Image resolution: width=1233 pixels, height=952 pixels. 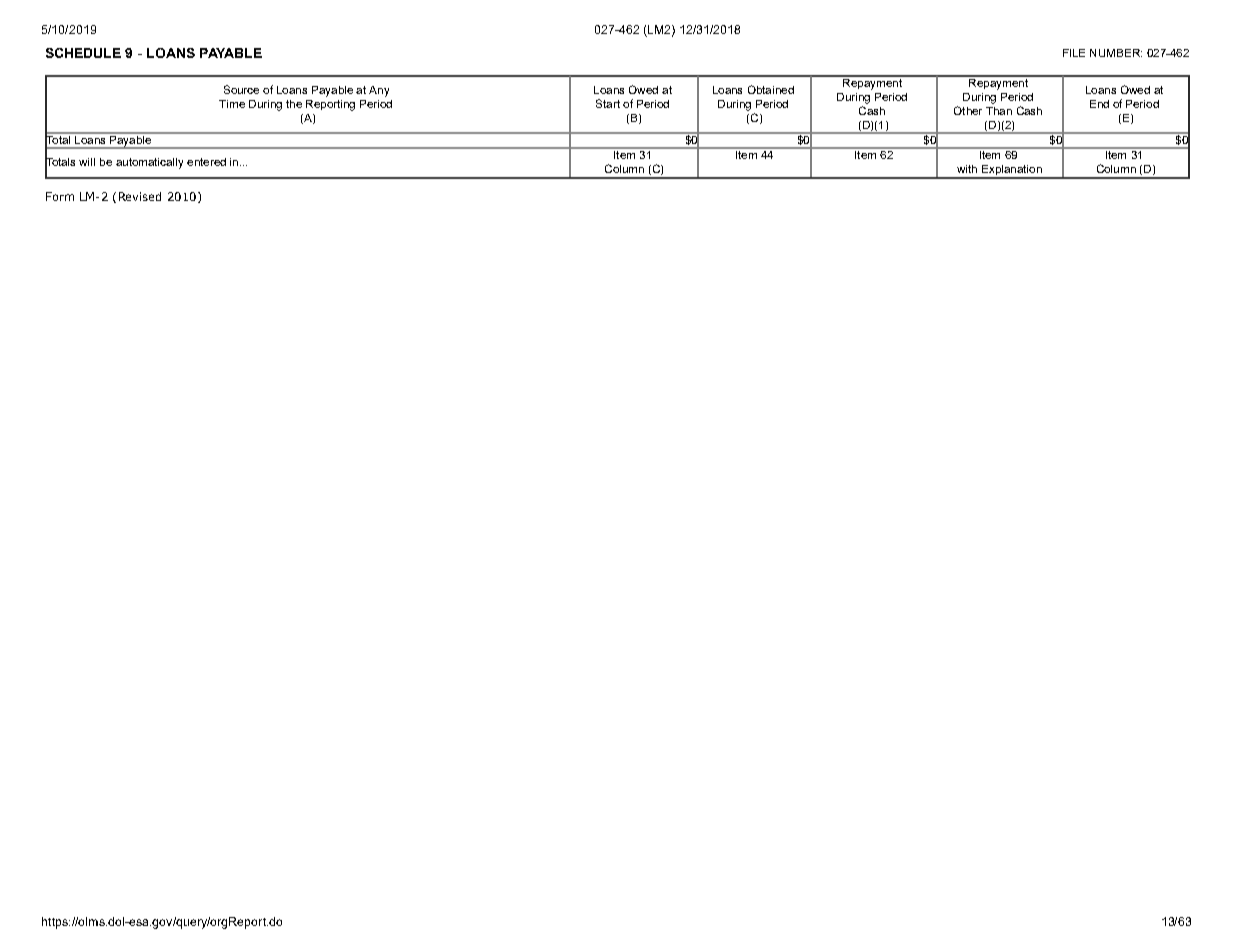 I want to click on Obtained, so click(x=771, y=89).
